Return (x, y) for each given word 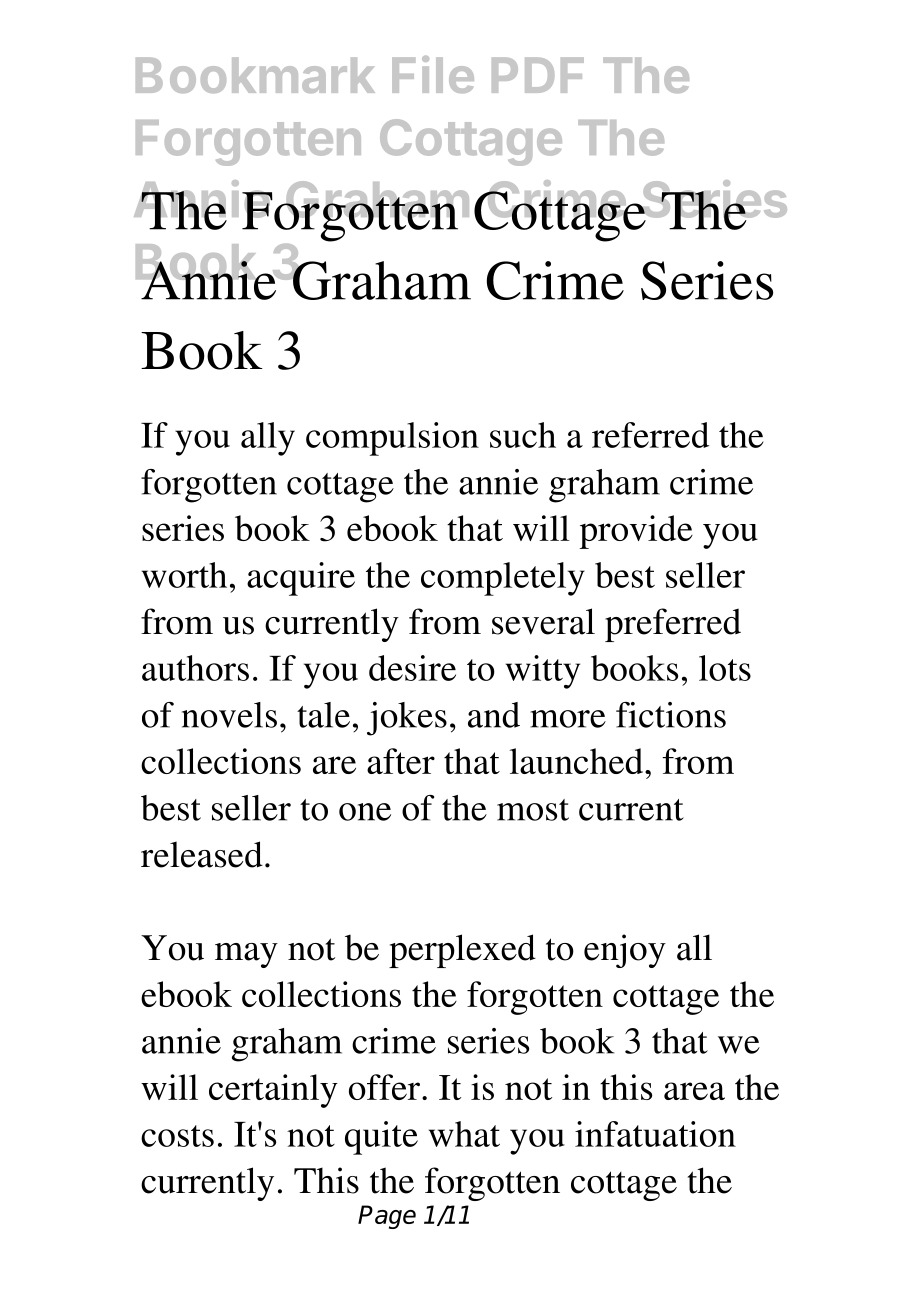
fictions (671, 715)
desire (412, 668)
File (433, 74)
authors (195, 668)
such (523, 435)
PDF (538, 75)
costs (177, 1136)
